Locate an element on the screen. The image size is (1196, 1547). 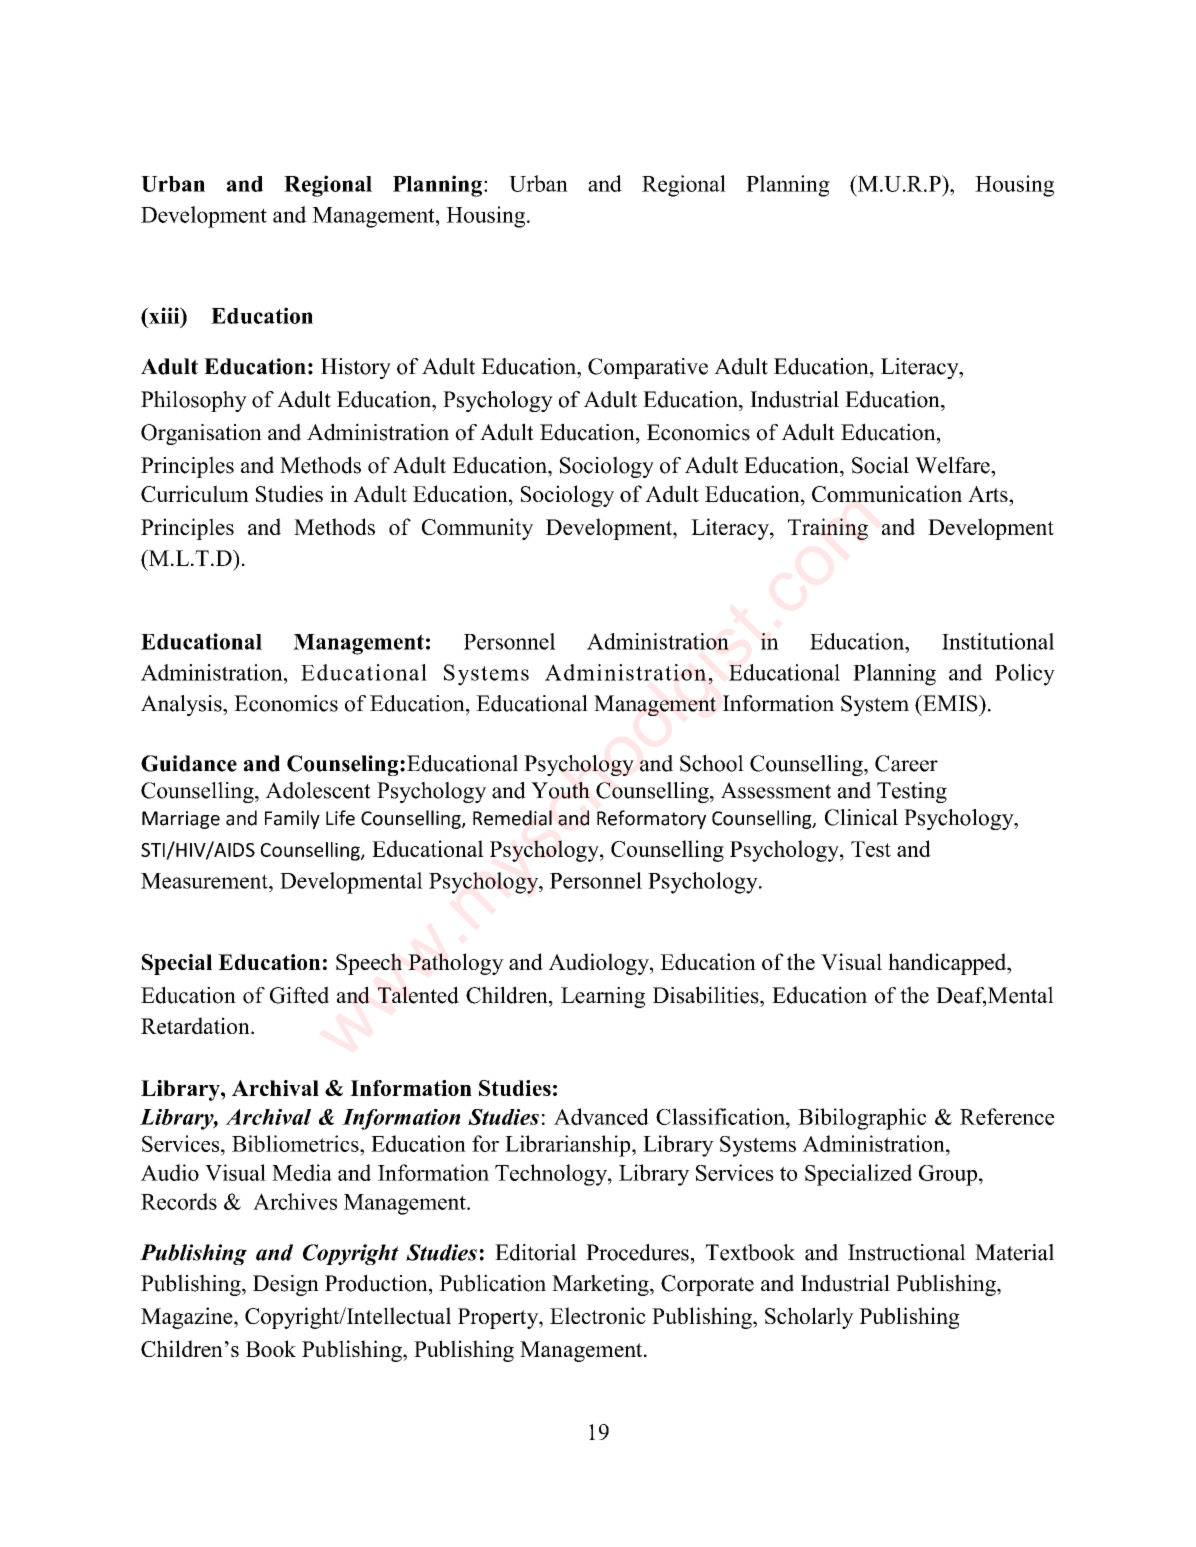
Welfare is located at coordinates (953, 465).
